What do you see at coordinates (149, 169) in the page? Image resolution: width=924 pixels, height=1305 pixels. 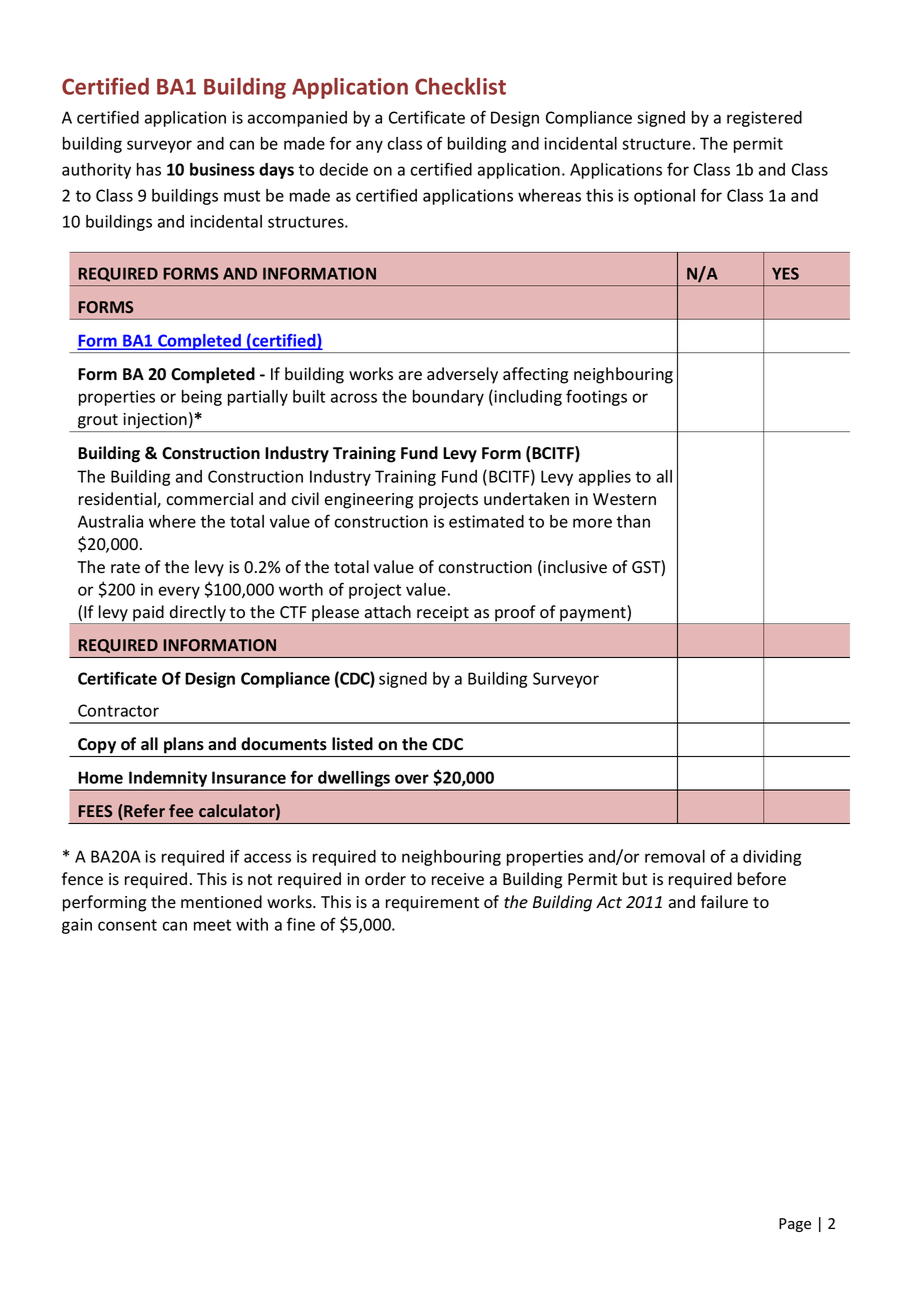 I see `has` at bounding box center [149, 169].
